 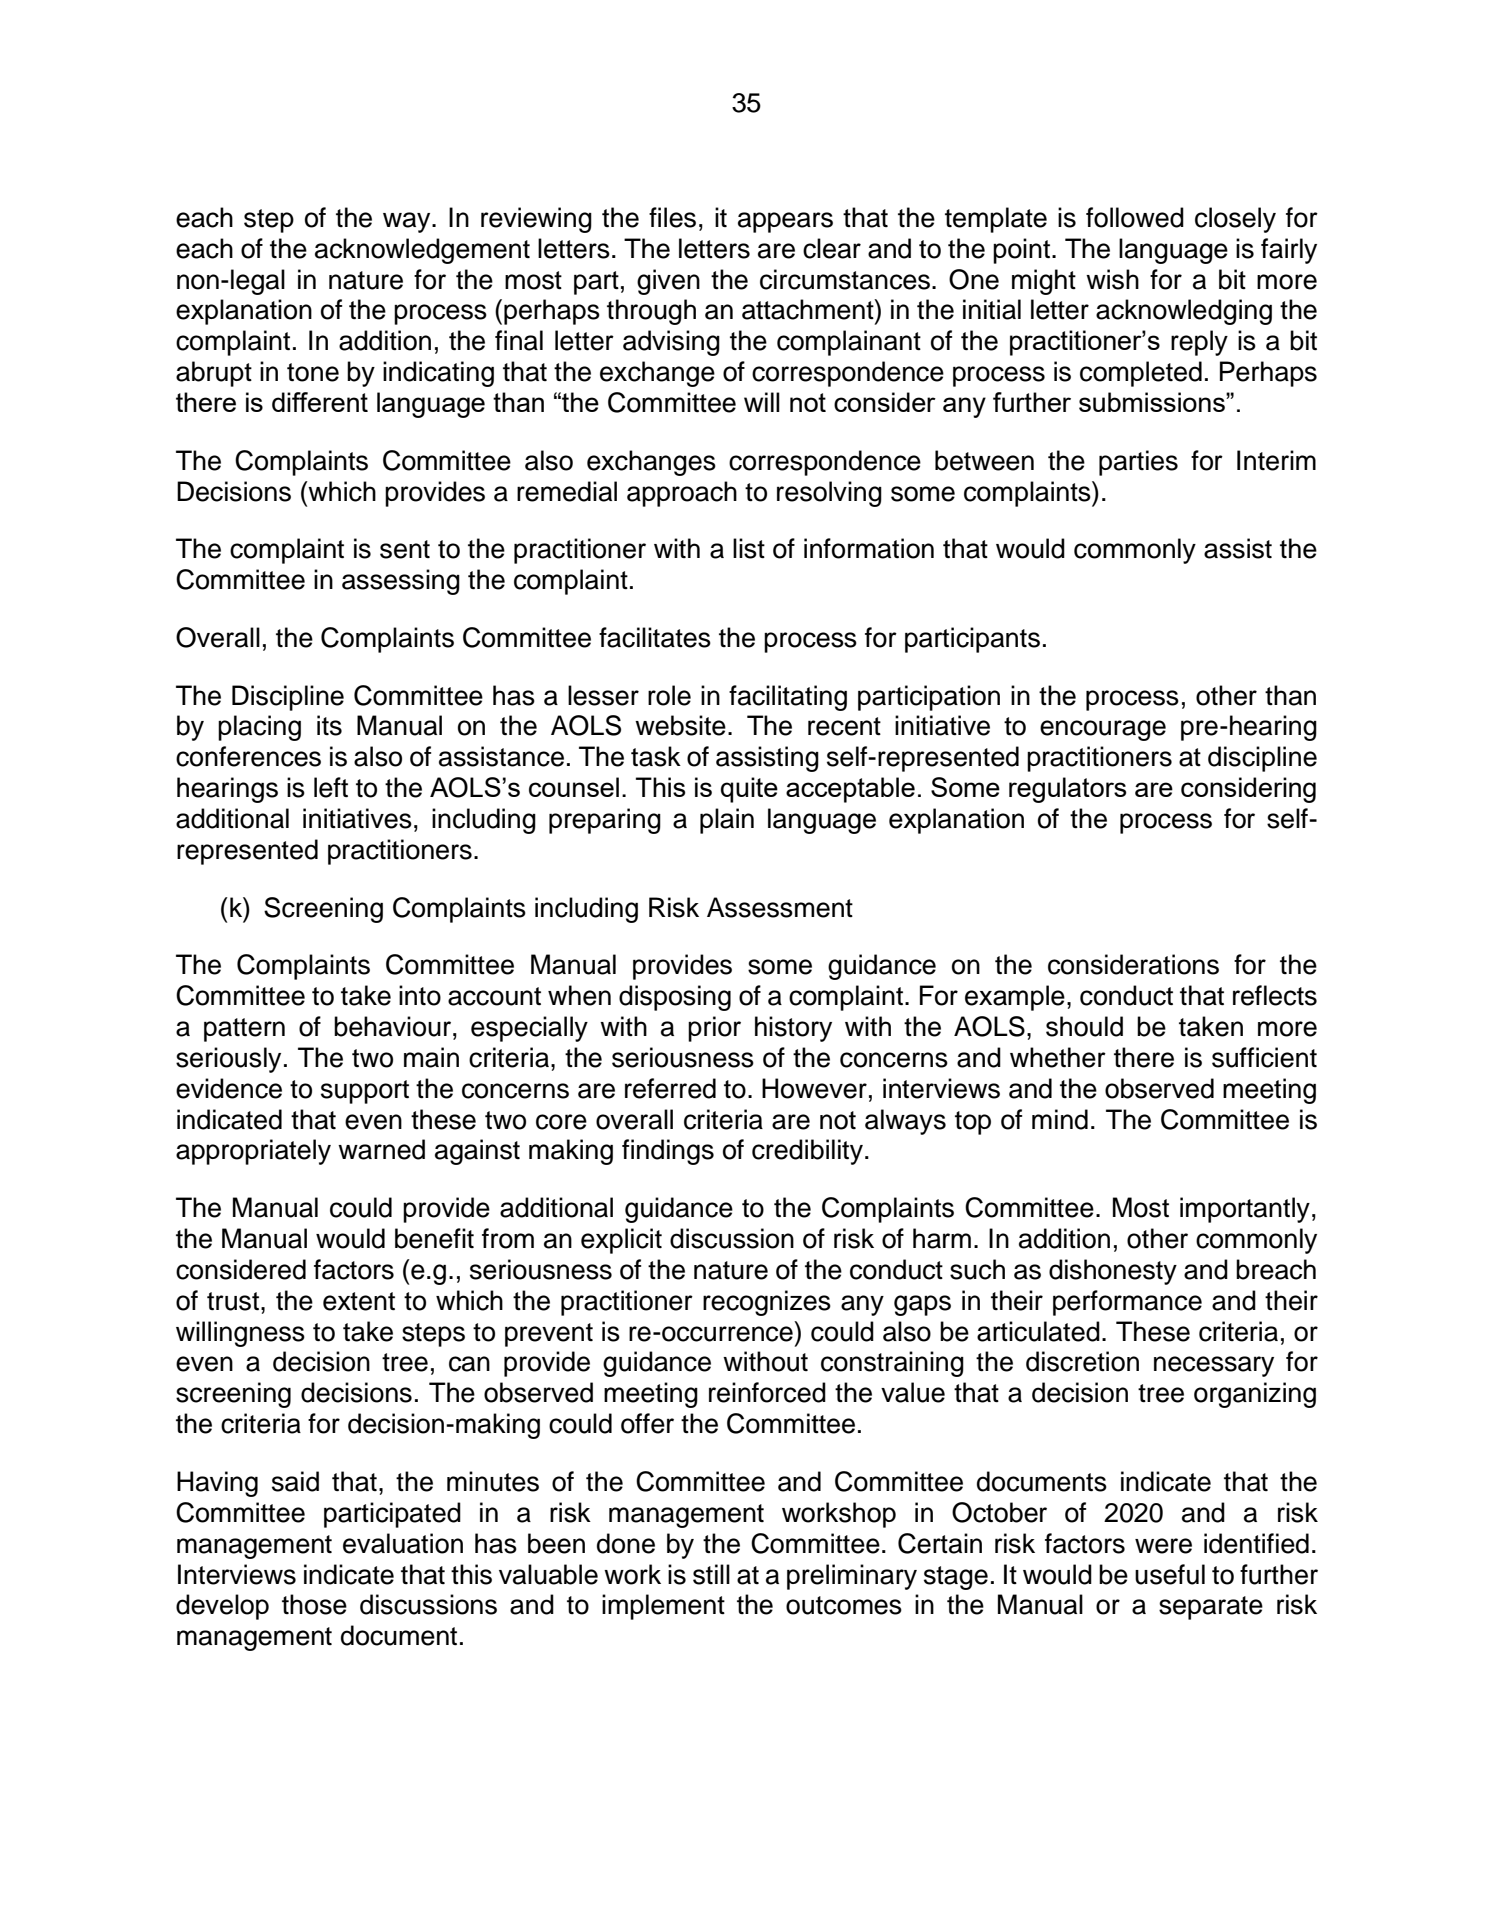 What do you see at coordinates (785, 222) in the page?
I see `appears` at bounding box center [785, 222].
